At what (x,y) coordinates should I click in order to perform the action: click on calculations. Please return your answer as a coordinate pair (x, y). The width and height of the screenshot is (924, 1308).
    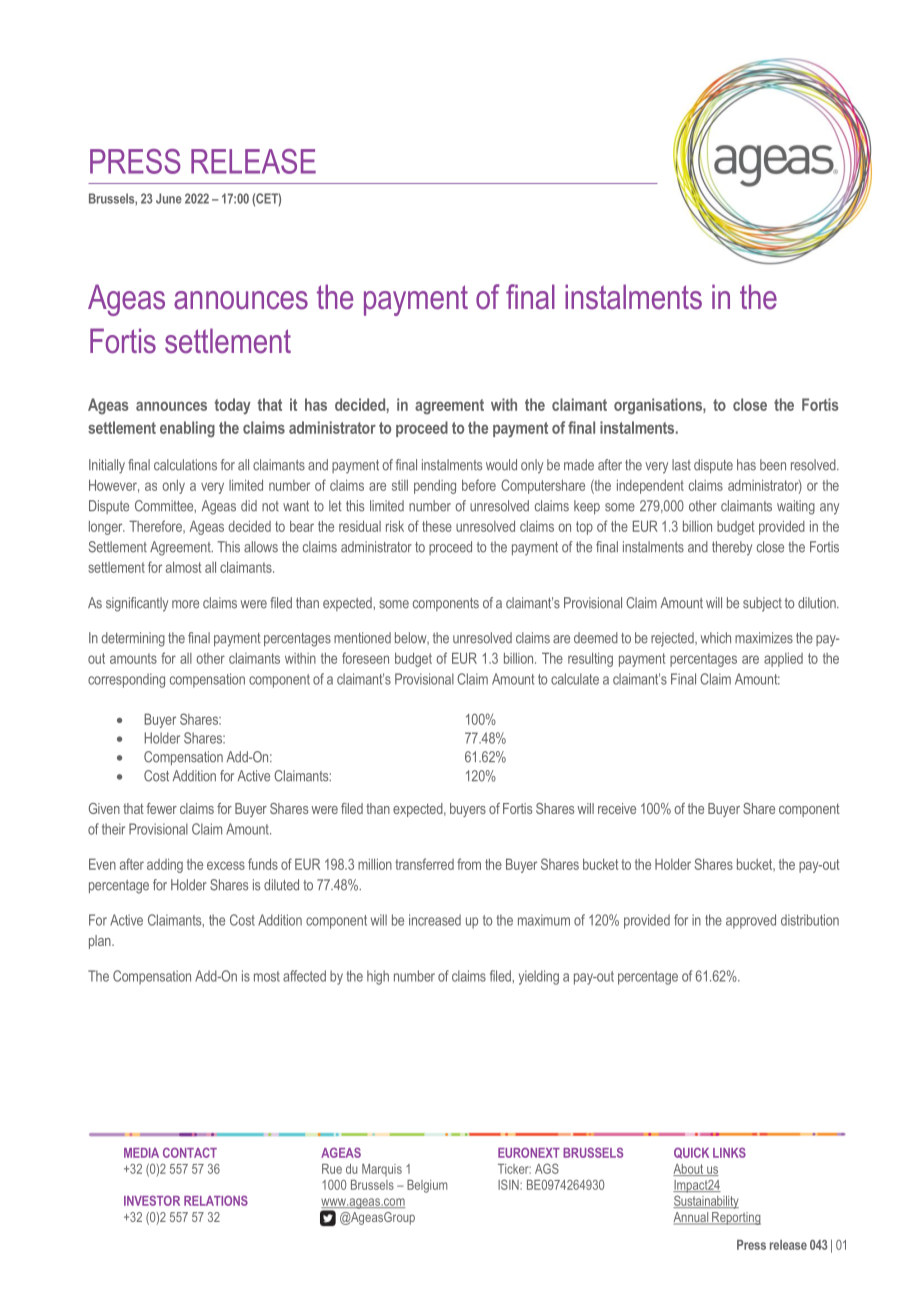
    Looking at the image, I should click on (185, 465).
